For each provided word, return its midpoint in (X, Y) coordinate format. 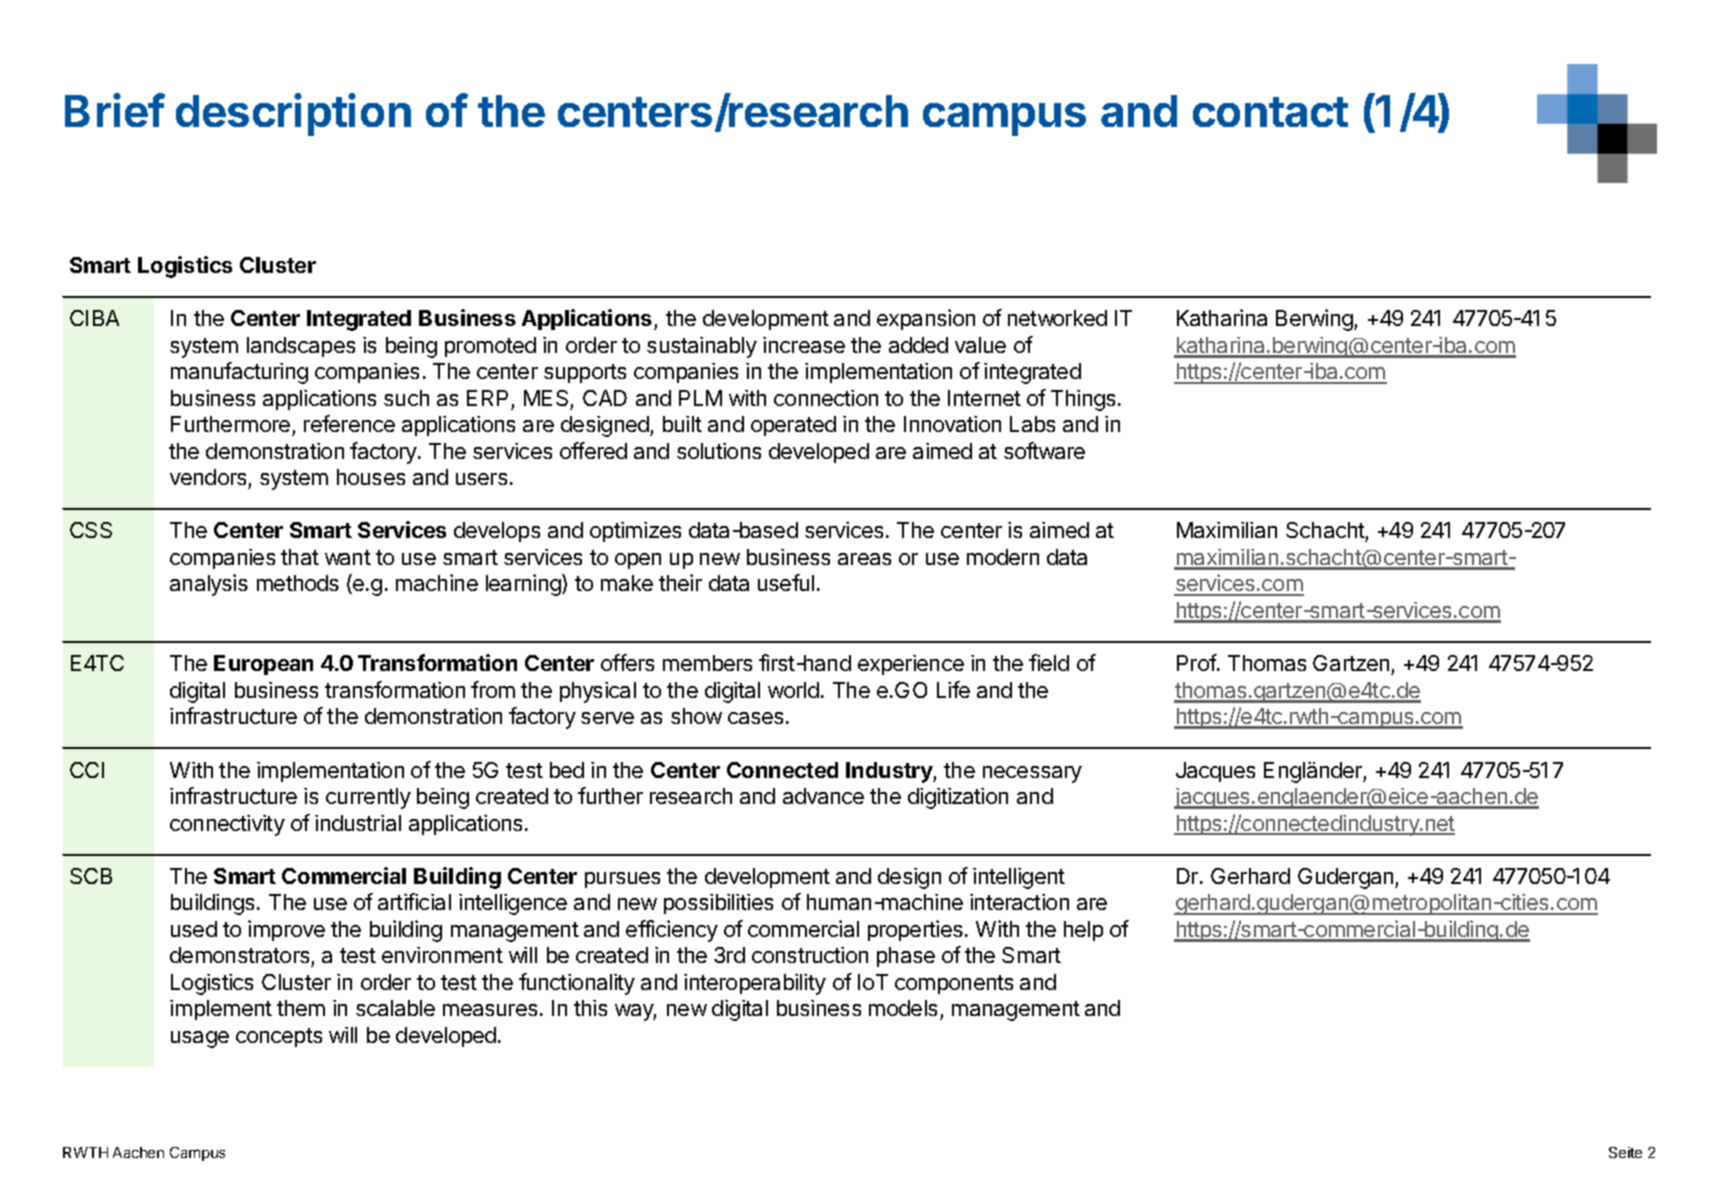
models (905, 1010)
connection (826, 398)
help (1083, 931)
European (263, 665)
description (293, 114)
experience (911, 665)
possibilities (718, 904)
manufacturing (239, 373)
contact (1270, 112)
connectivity (227, 825)
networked (1057, 318)
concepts (279, 1037)
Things (1083, 400)
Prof (1197, 662)
